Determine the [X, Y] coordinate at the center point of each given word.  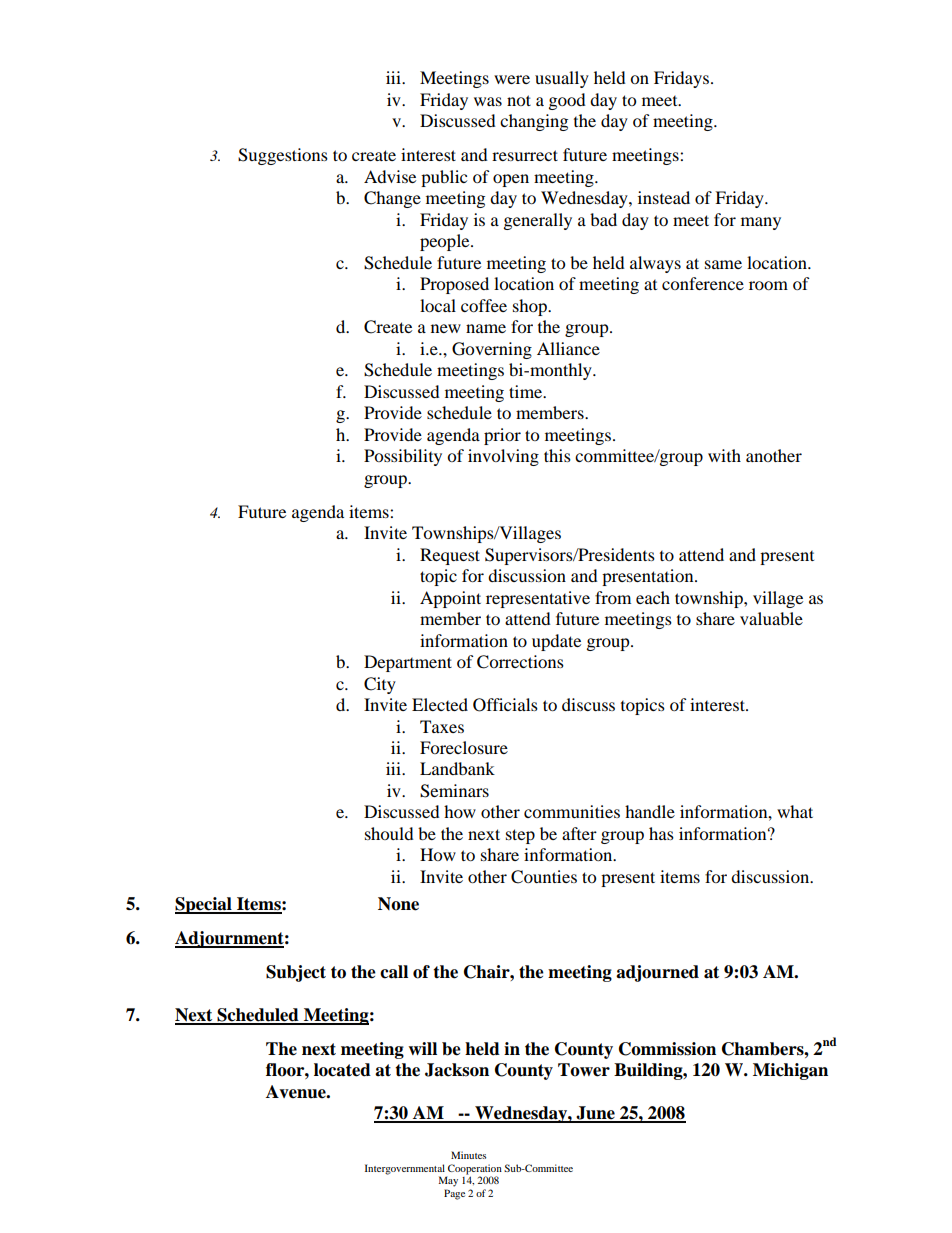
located [342, 1070]
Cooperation [474, 1170]
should [389, 833]
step [520, 836]
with [724, 455]
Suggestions [283, 156]
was [488, 101]
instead [664, 197]
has [661, 833]
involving [503, 457]
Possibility [403, 457]
